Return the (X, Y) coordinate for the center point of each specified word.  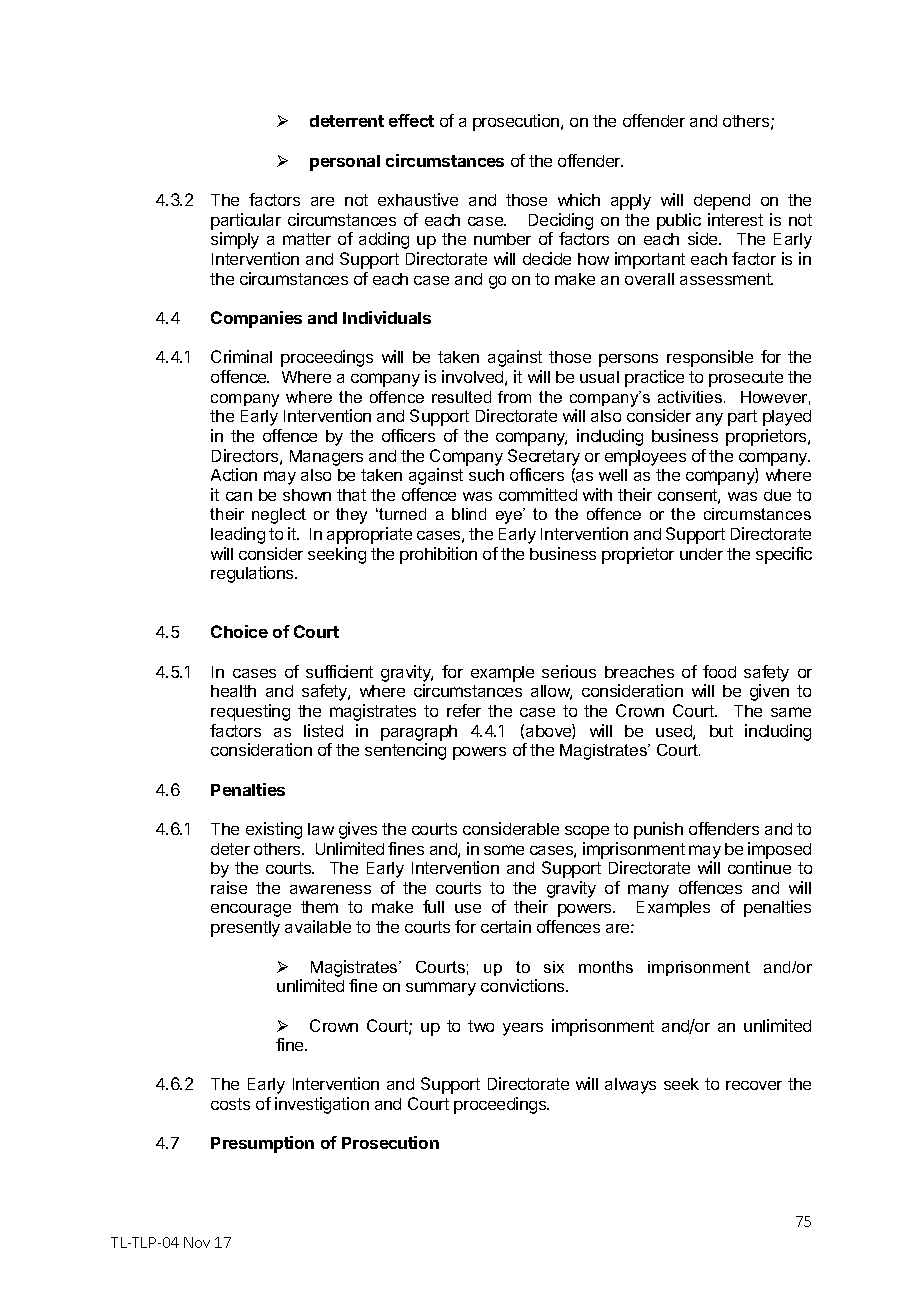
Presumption (262, 1144)
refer (464, 710)
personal (345, 163)
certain (506, 926)
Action (234, 474)
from (514, 397)
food (719, 671)
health (233, 691)
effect (411, 120)
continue (759, 867)
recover (754, 1085)
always (630, 1086)
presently (245, 929)
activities (691, 397)
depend (722, 202)
